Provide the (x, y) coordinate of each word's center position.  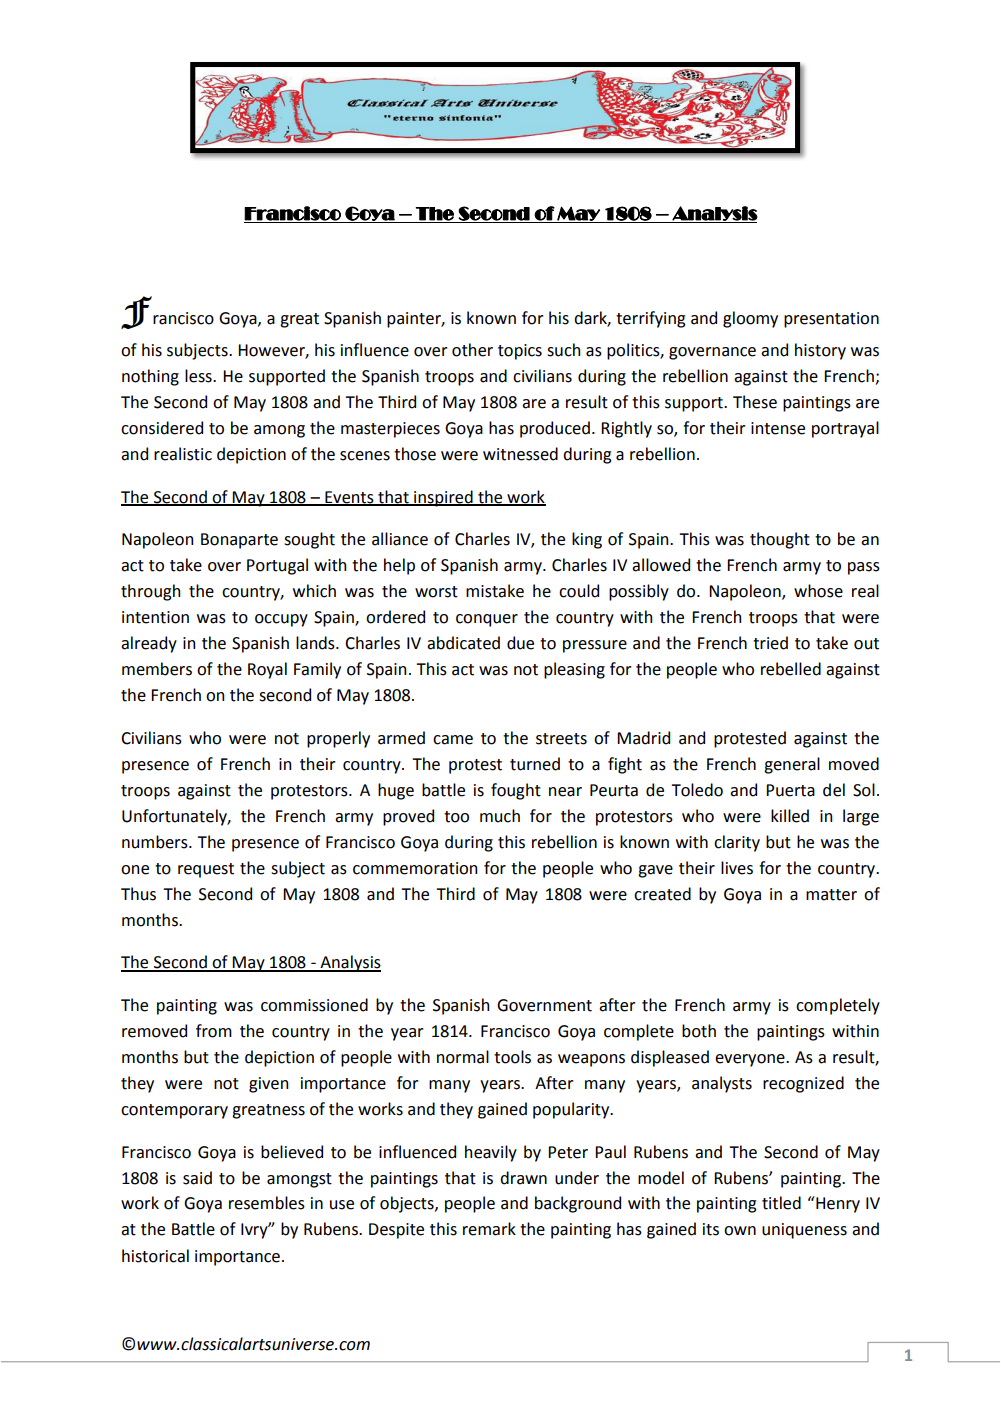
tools (512, 1057)
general (792, 765)
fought (516, 791)
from (214, 1031)
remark (489, 1229)
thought (780, 540)
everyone (751, 1060)
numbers (156, 842)
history (820, 351)
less (199, 376)
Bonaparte (239, 541)
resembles (267, 1203)
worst (436, 592)
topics (520, 352)
